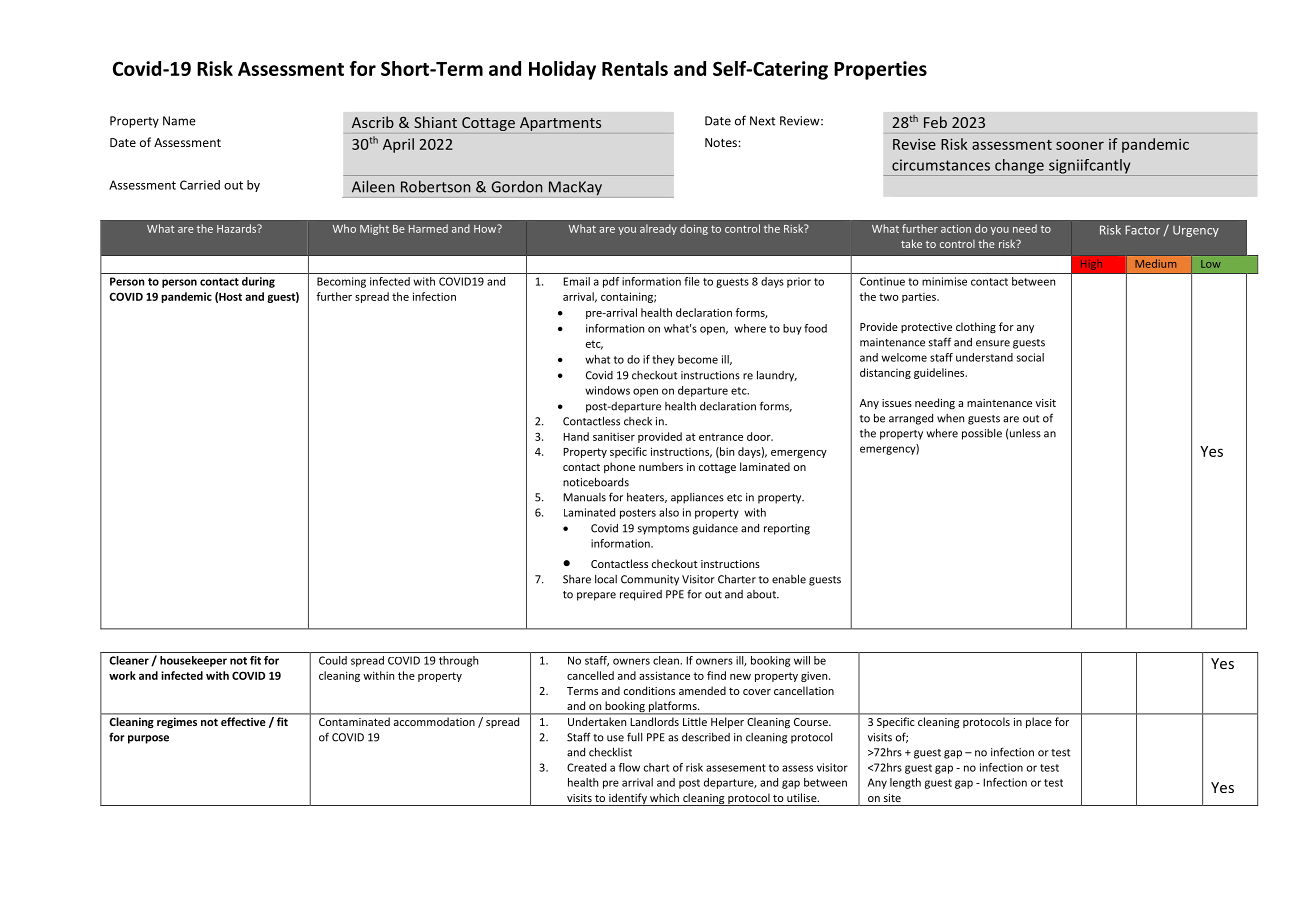 The image size is (1307, 924). I want to click on Hand, so click(576, 436).
